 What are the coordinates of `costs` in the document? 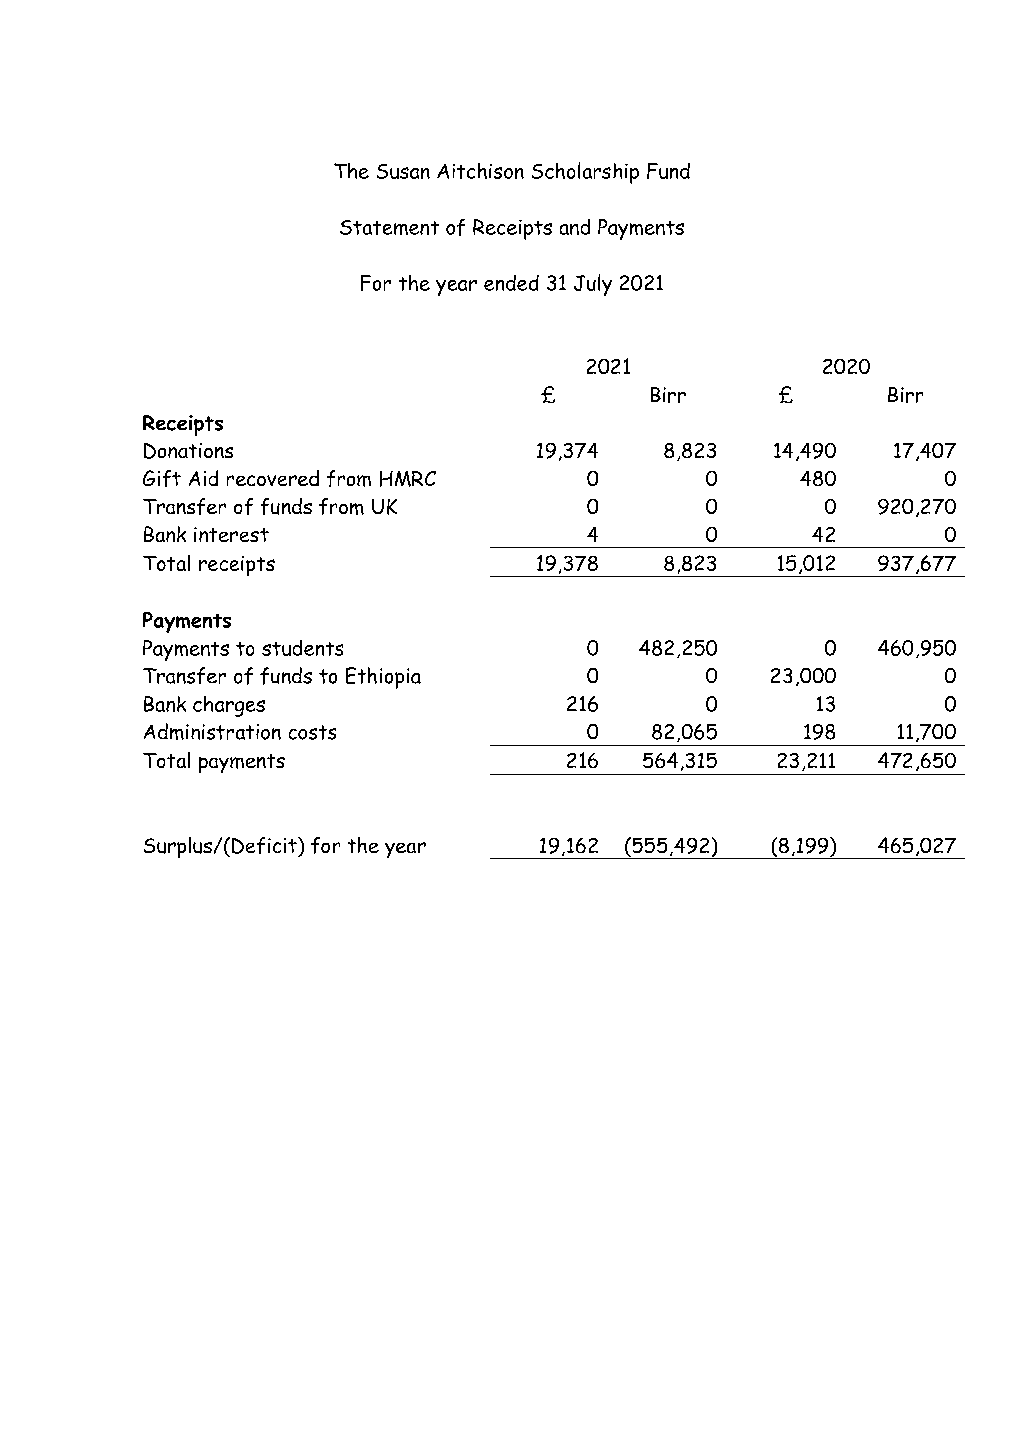 It's located at (312, 732).
